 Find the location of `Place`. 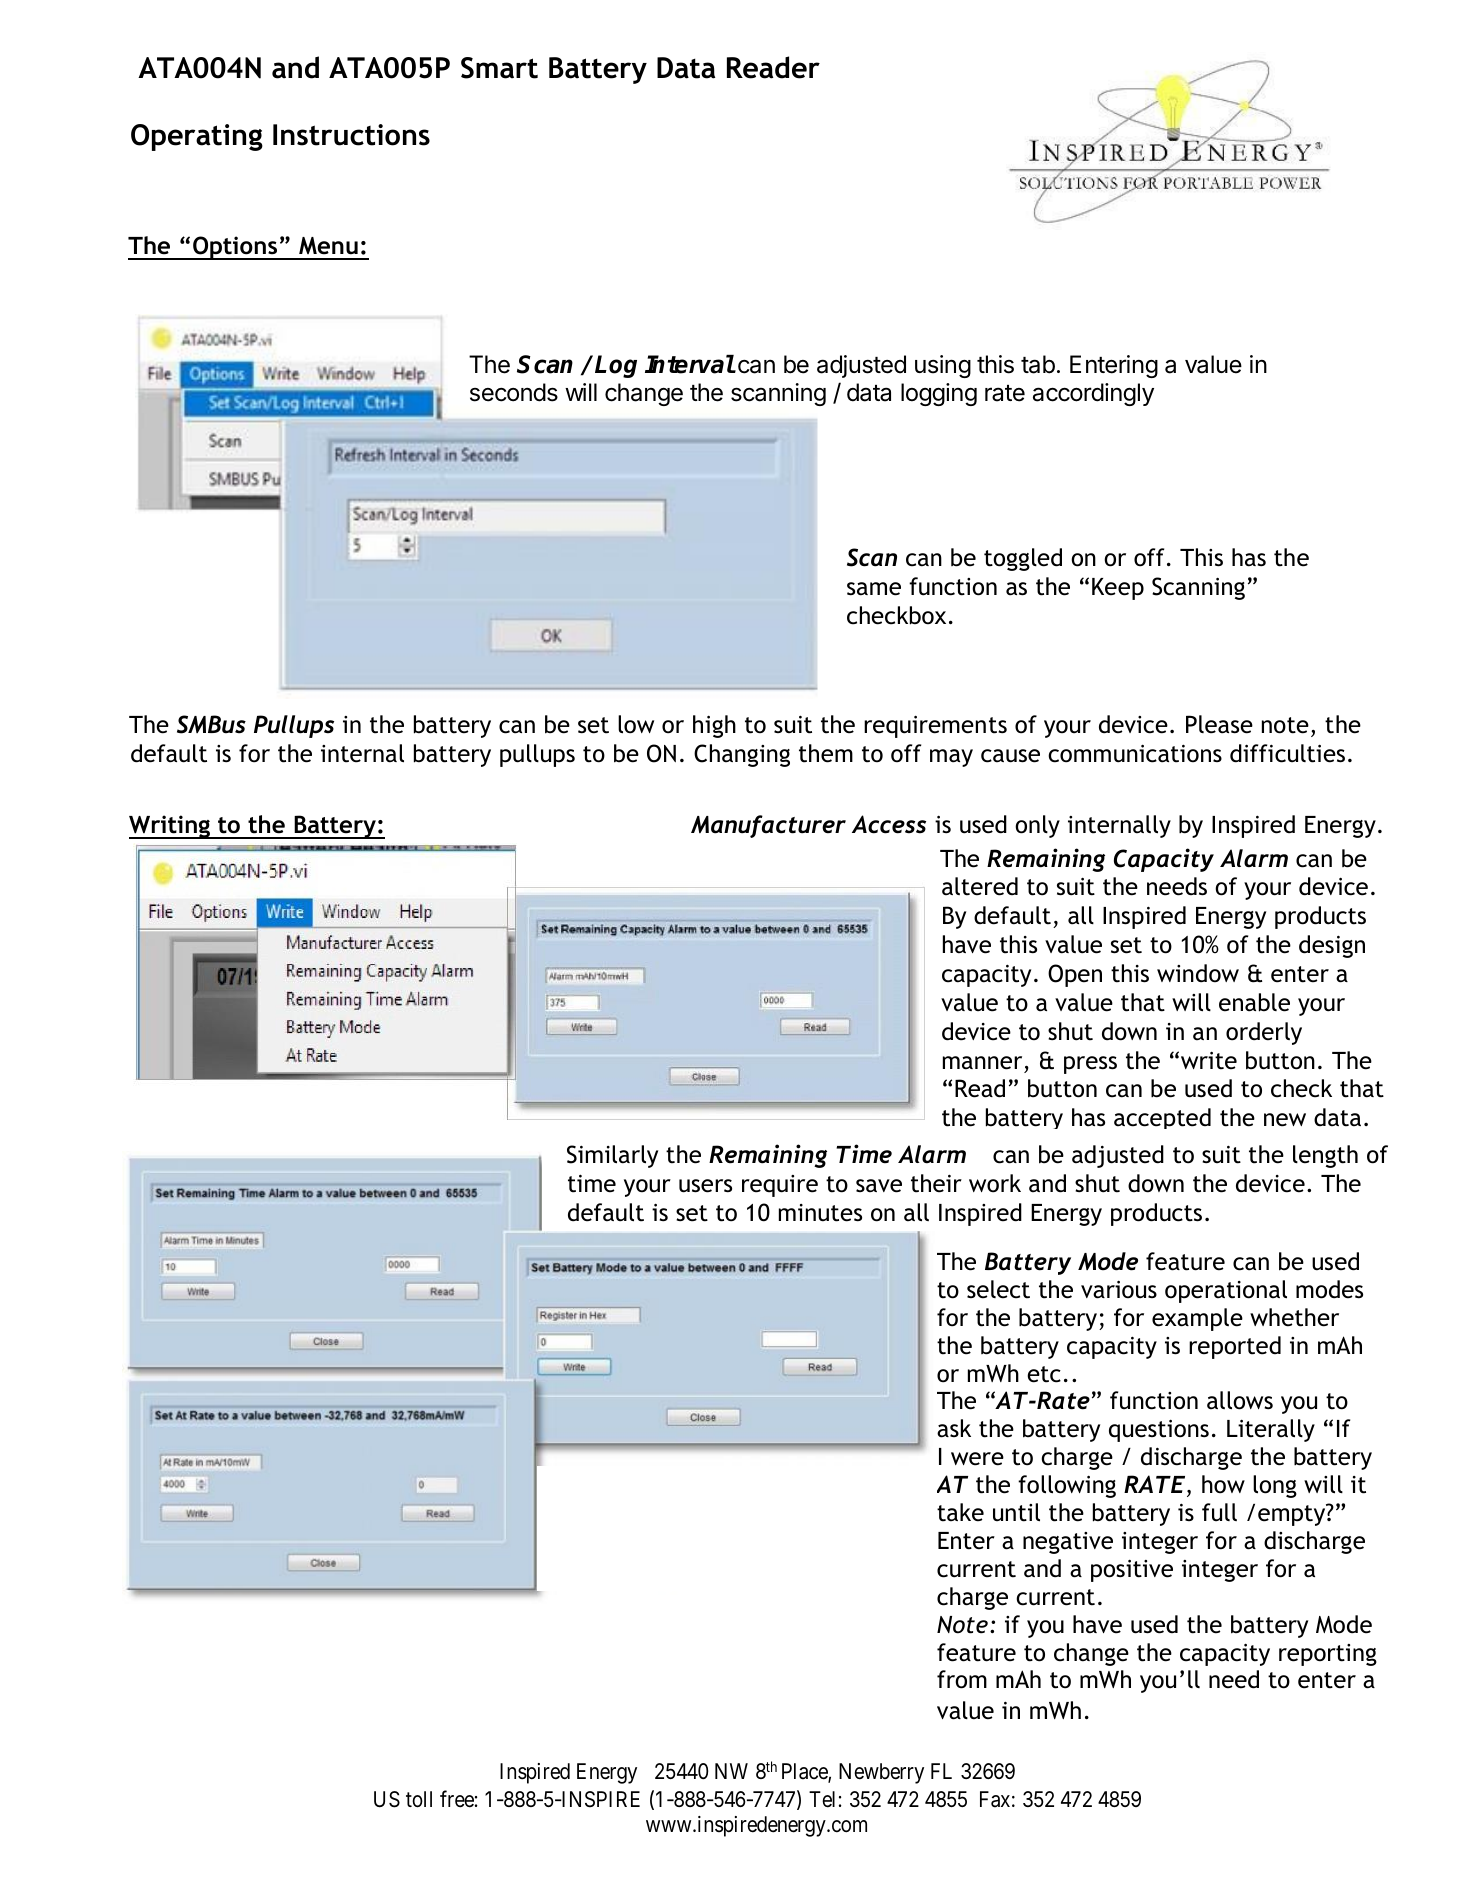

Place is located at coordinates (805, 1772).
